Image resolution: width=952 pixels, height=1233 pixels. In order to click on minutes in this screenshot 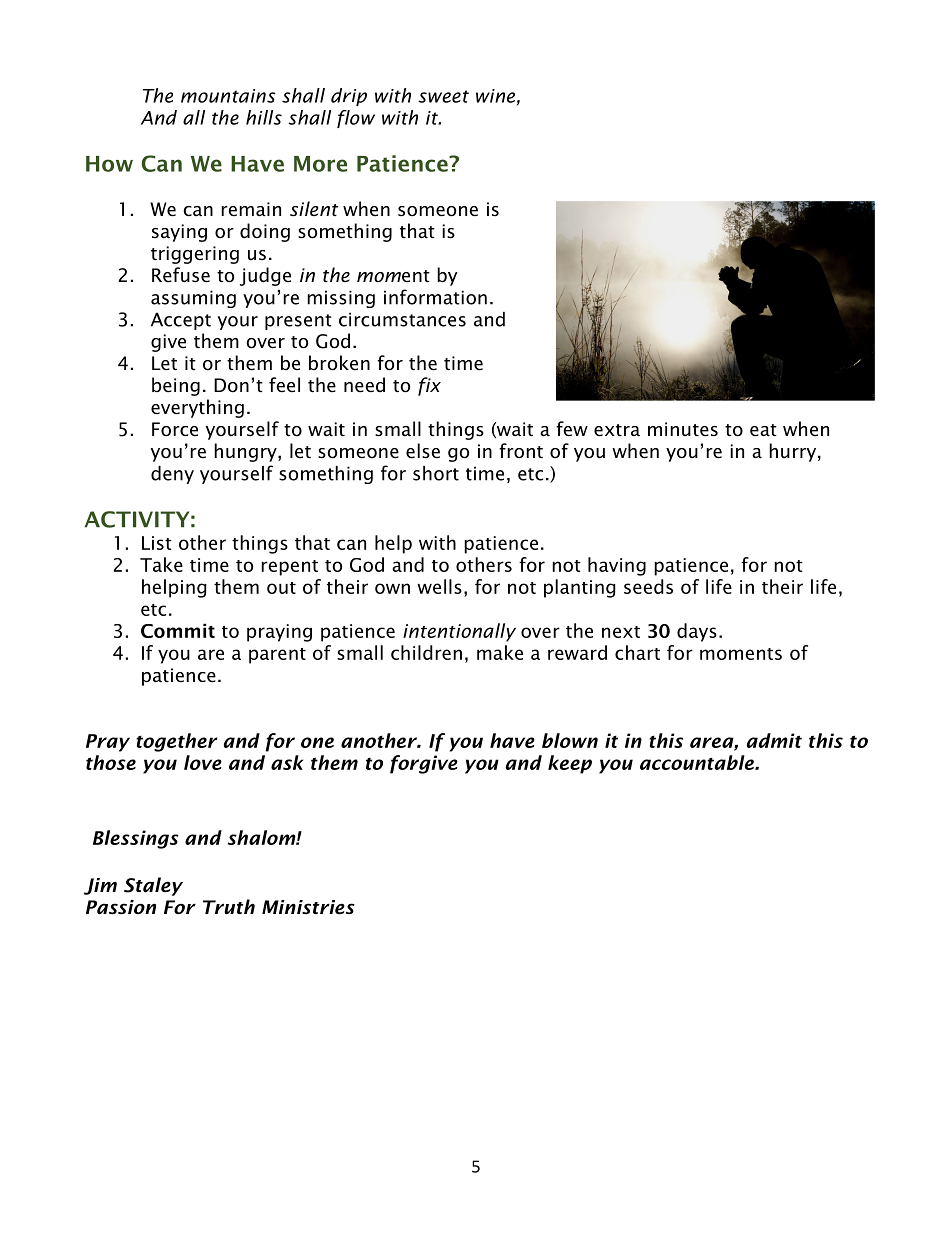, I will do `click(683, 429)`.
